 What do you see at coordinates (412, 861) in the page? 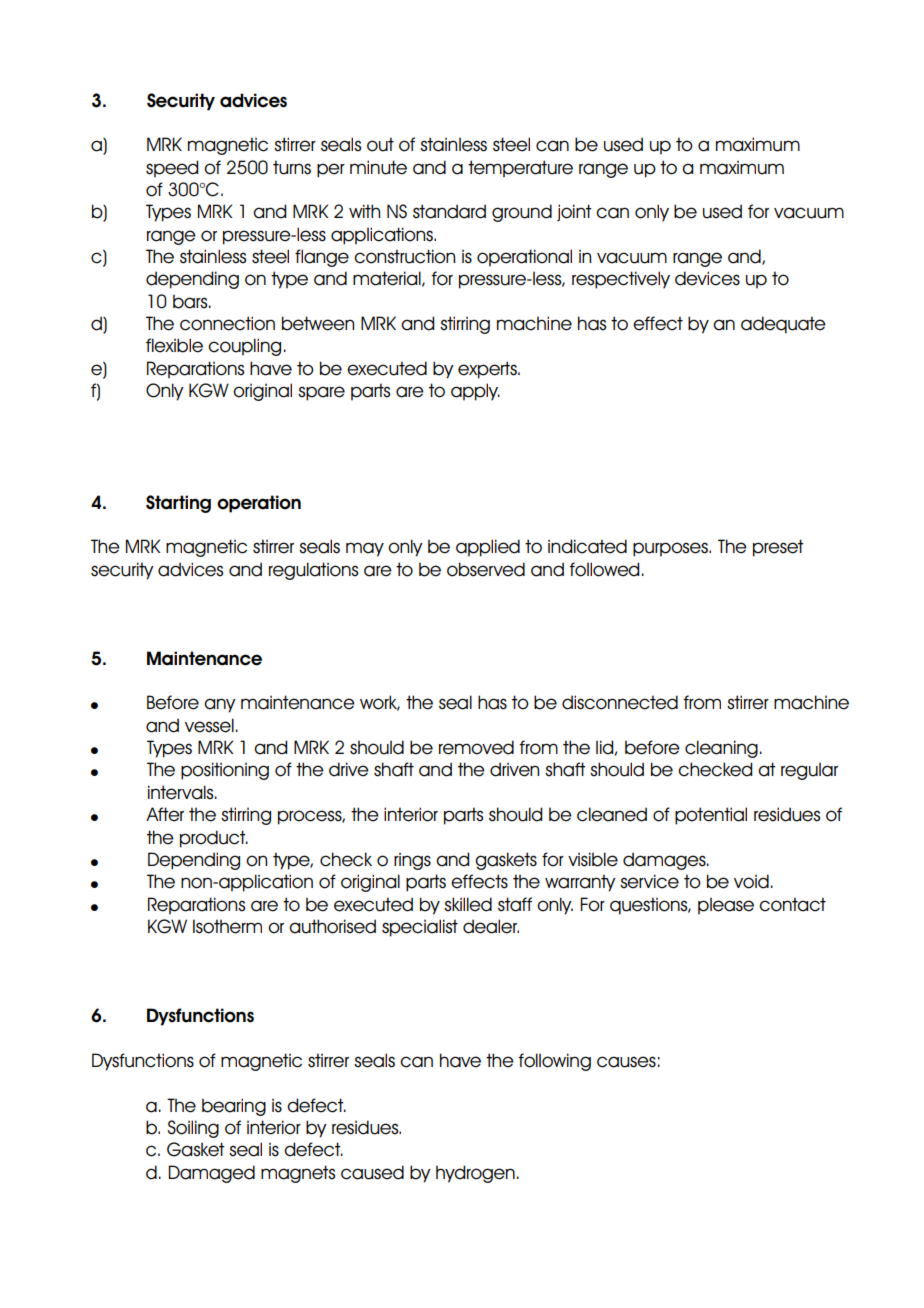
I see `rings` at bounding box center [412, 861].
